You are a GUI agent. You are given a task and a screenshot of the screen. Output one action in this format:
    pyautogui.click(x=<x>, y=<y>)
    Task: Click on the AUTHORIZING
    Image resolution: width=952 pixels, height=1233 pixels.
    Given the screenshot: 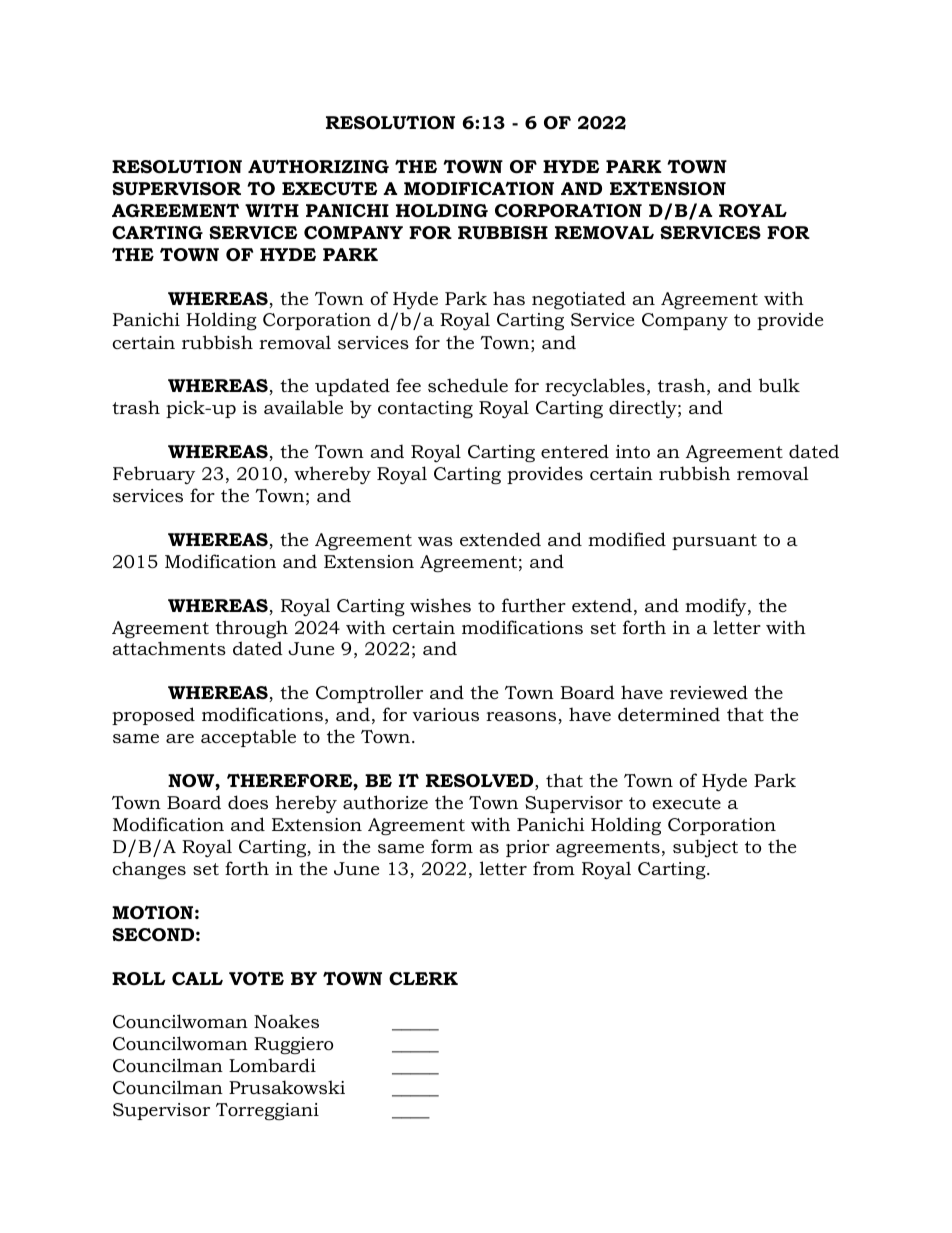 What is the action you would take?
    pyautogui.click(x=318, y=167)
